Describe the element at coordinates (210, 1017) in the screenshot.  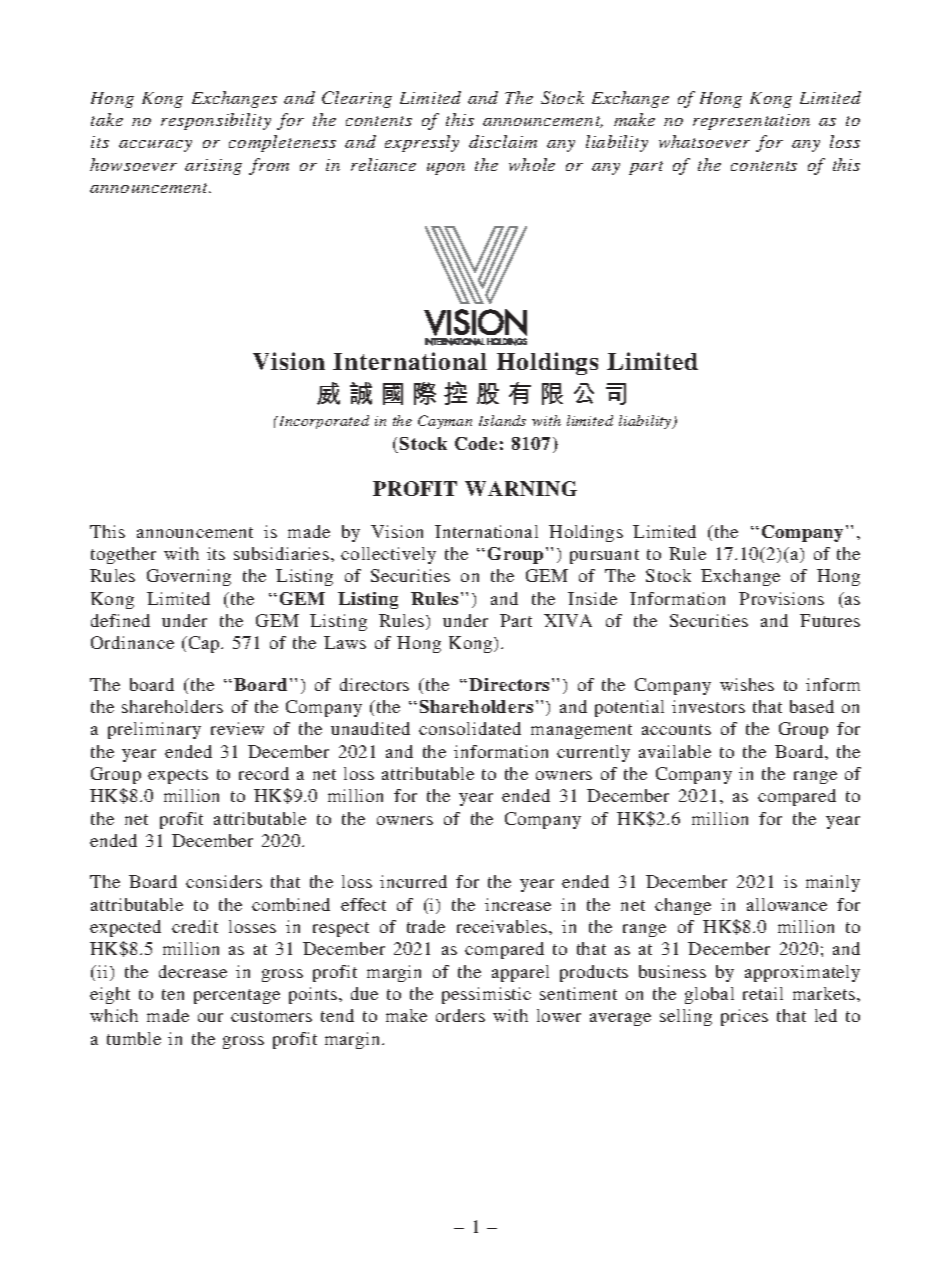
I see `our` at that location.
